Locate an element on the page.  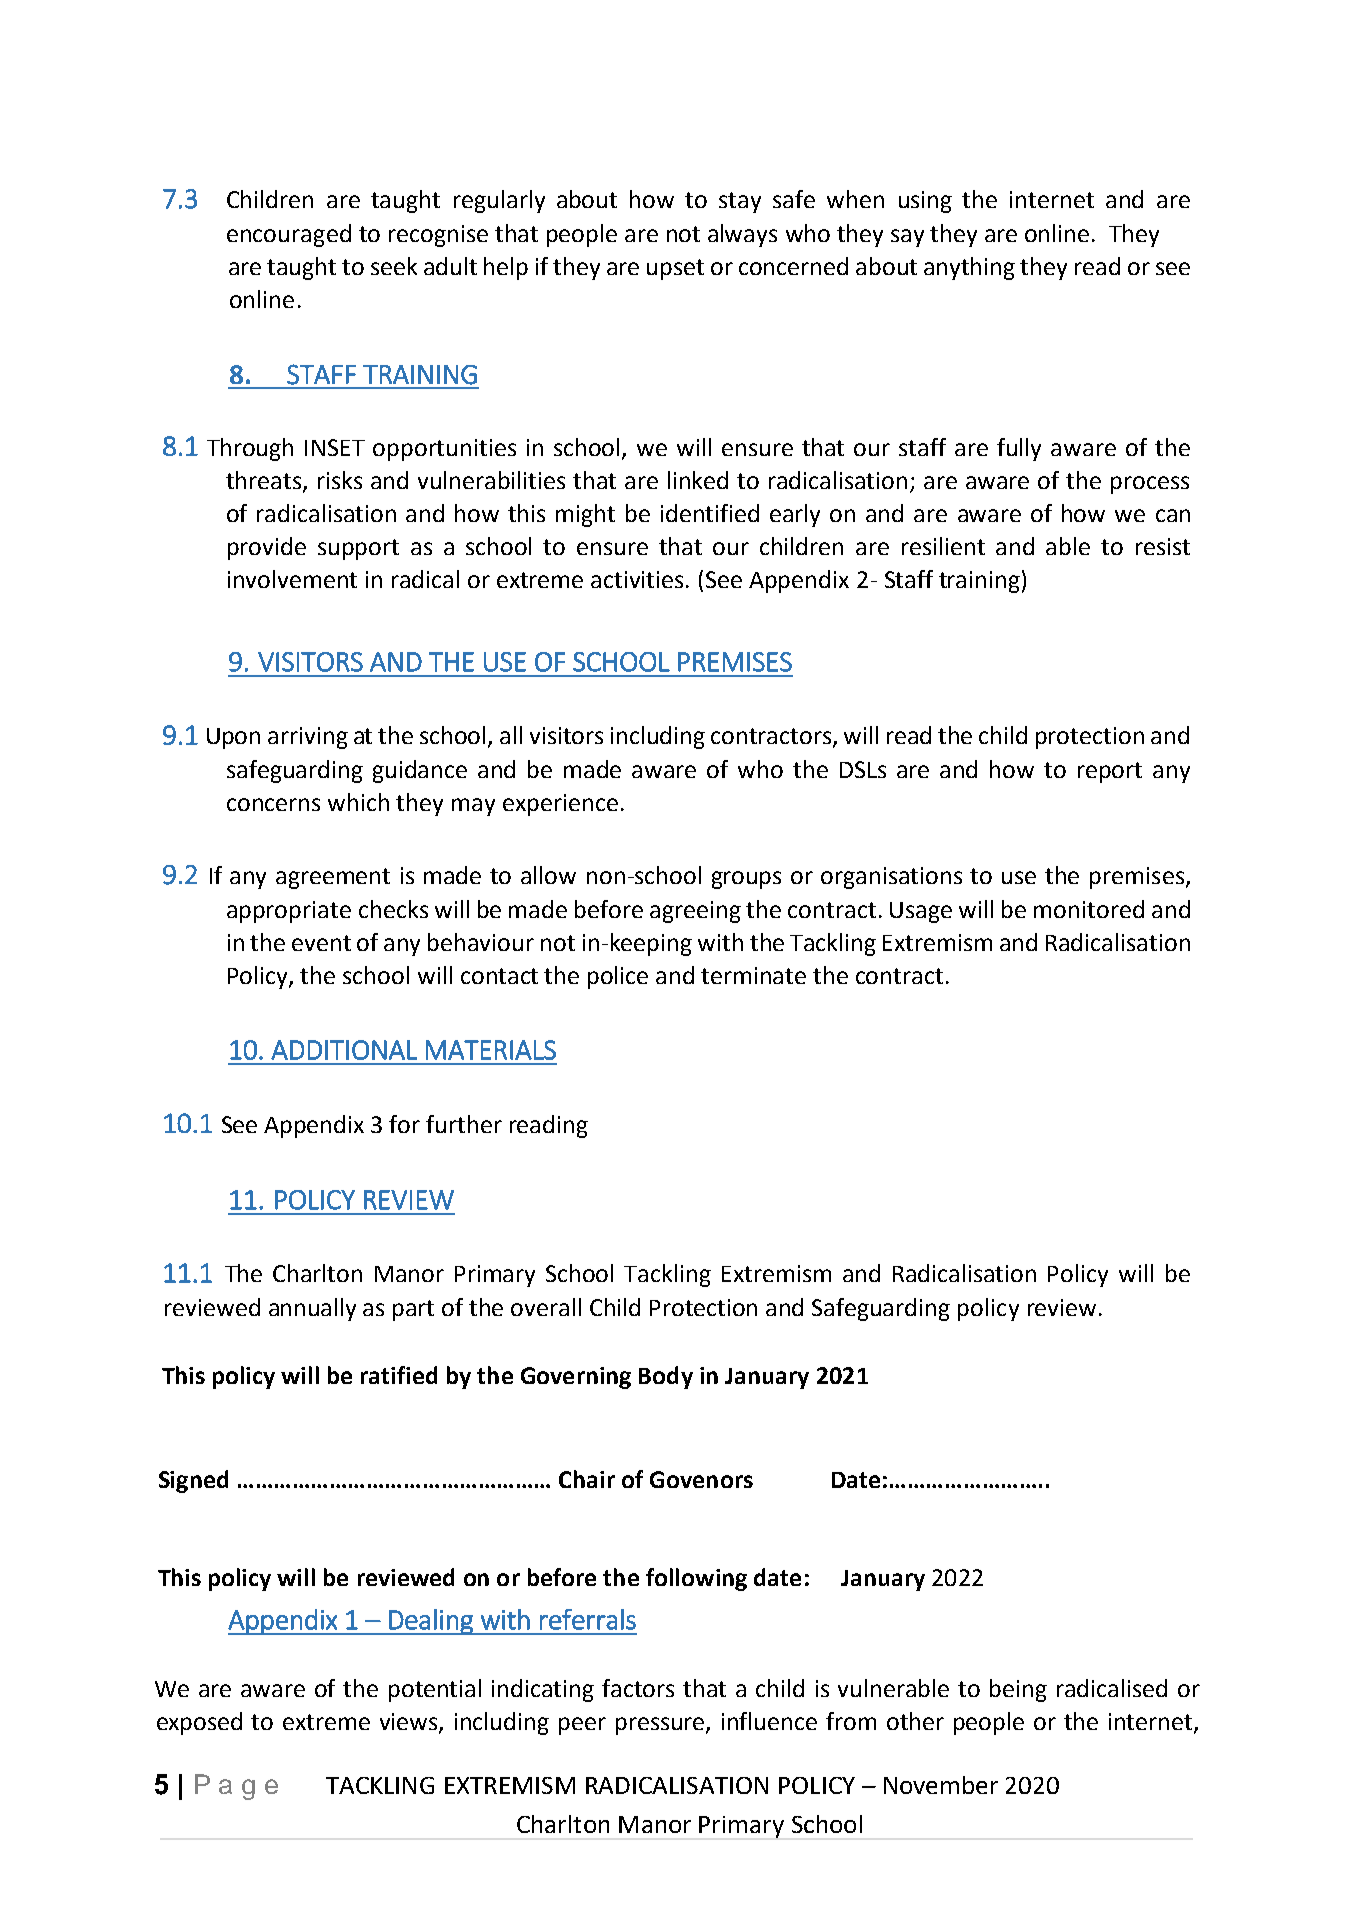
monitored is located at coordinates (1089, 909).
